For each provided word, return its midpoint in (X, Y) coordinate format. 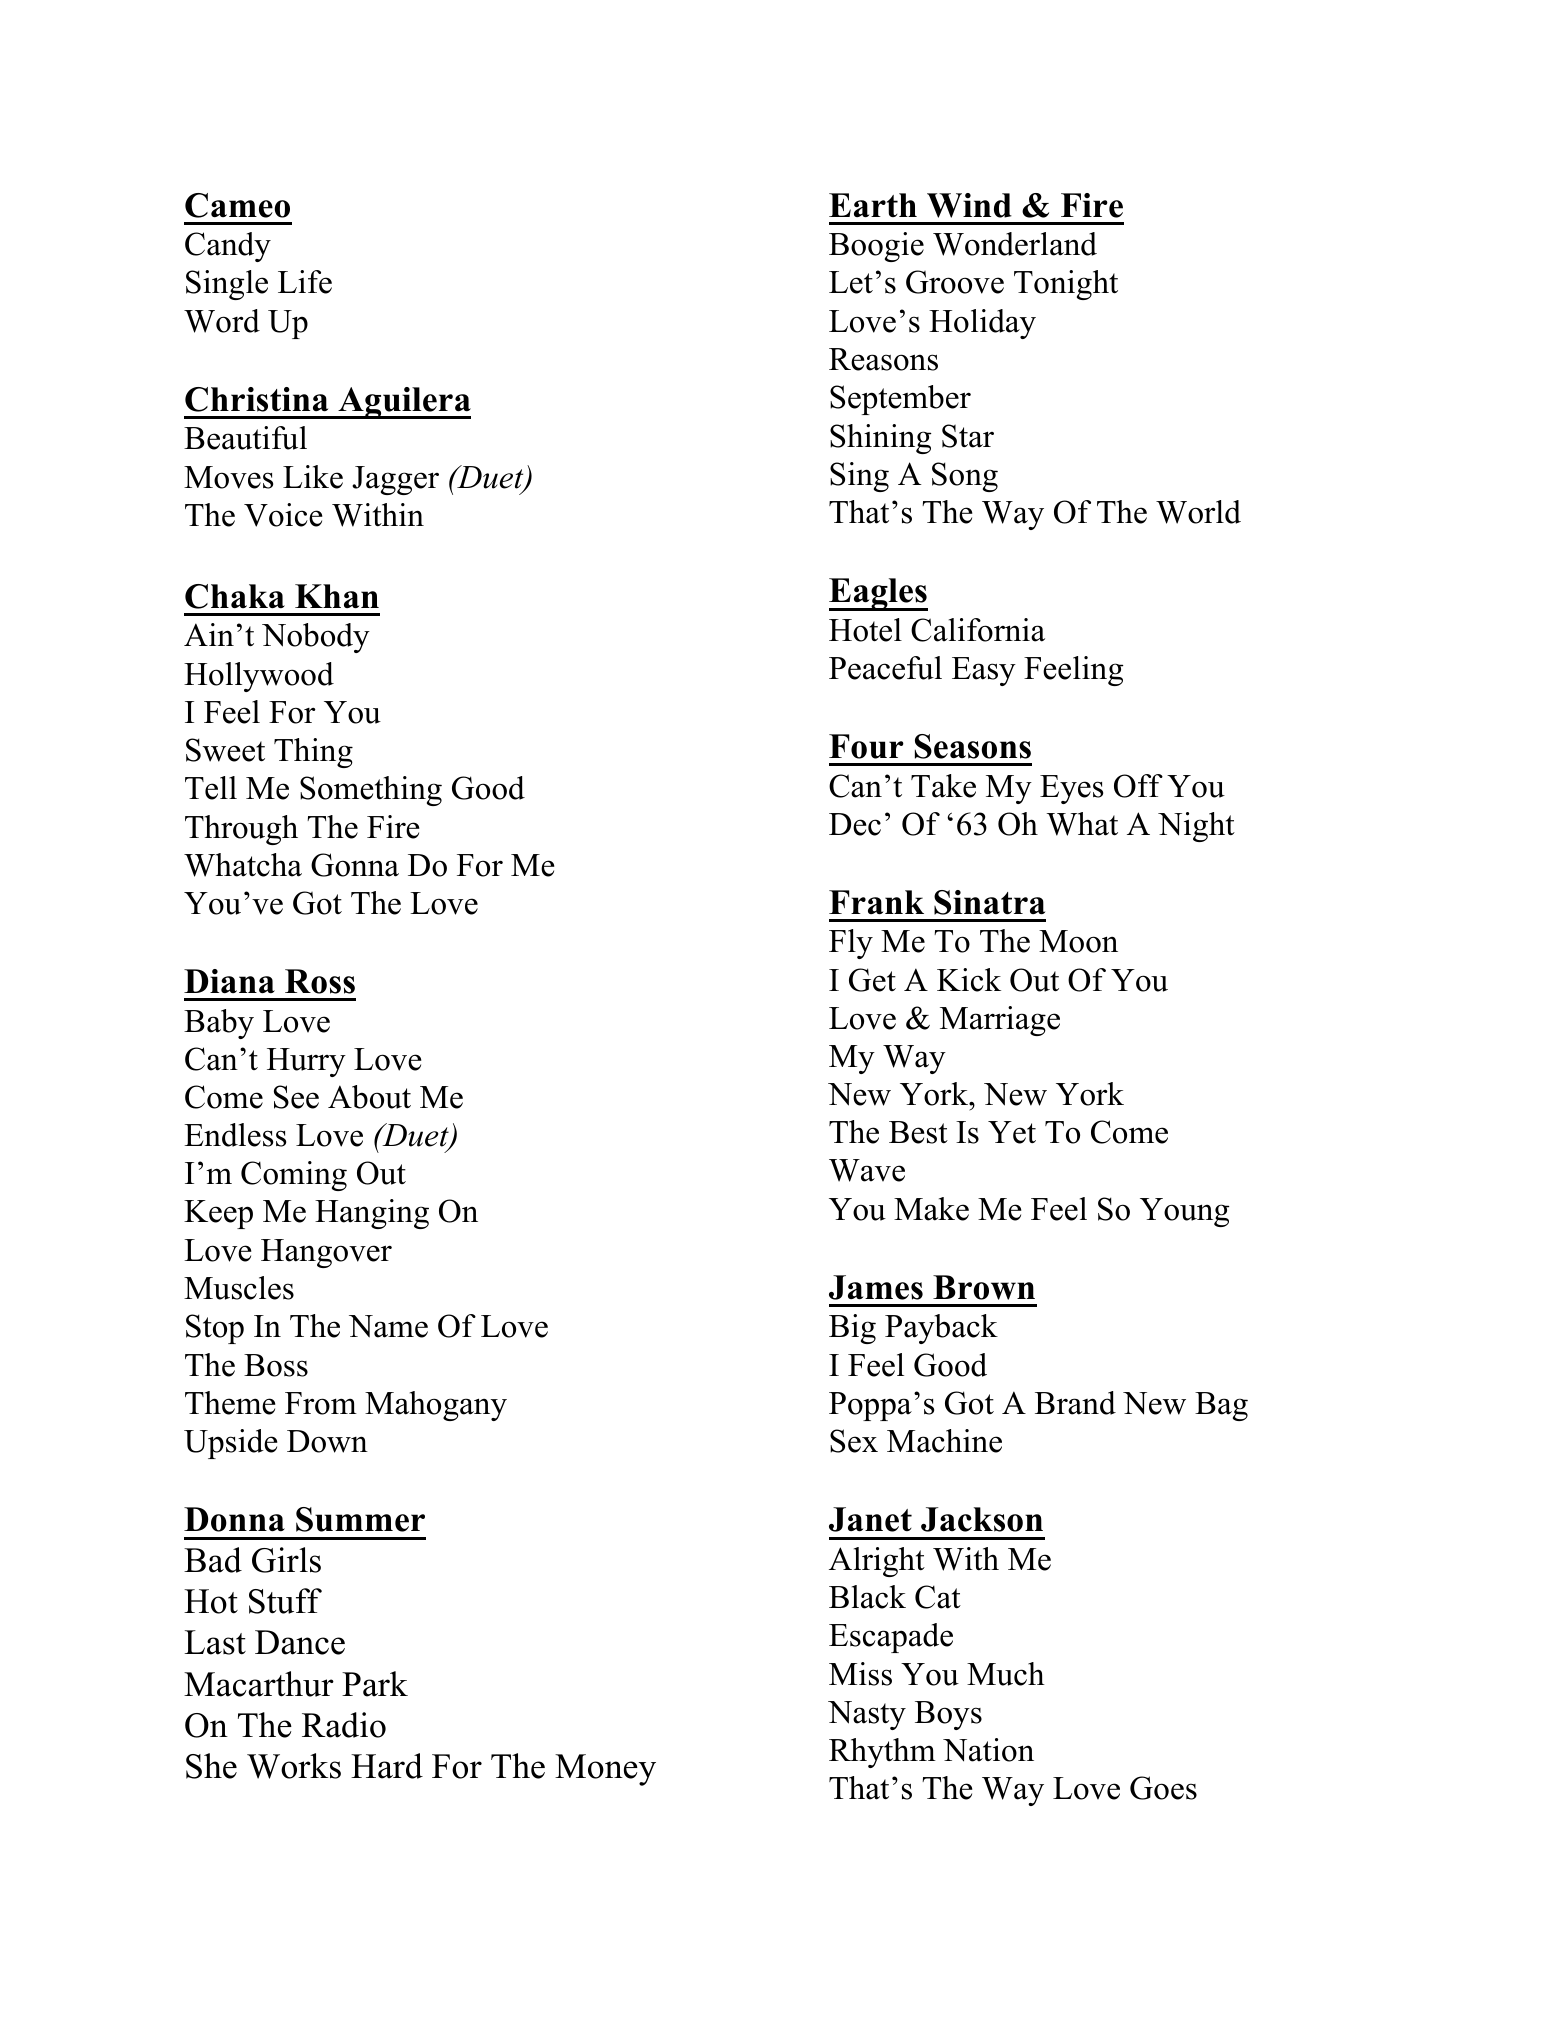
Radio (344, 1725)
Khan (337, 596)
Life (305, 282)
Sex (854, 1441)
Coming (294, 1176)
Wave (867, 1170)
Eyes (1071, 789)
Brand (1075, 1403)
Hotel (865, 630)
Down (327, 1441)
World (1198, 512)
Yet (1012, 1132)
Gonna (355, 865)
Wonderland (1015, 244)
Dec (855, 824)
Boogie (876, 247)
